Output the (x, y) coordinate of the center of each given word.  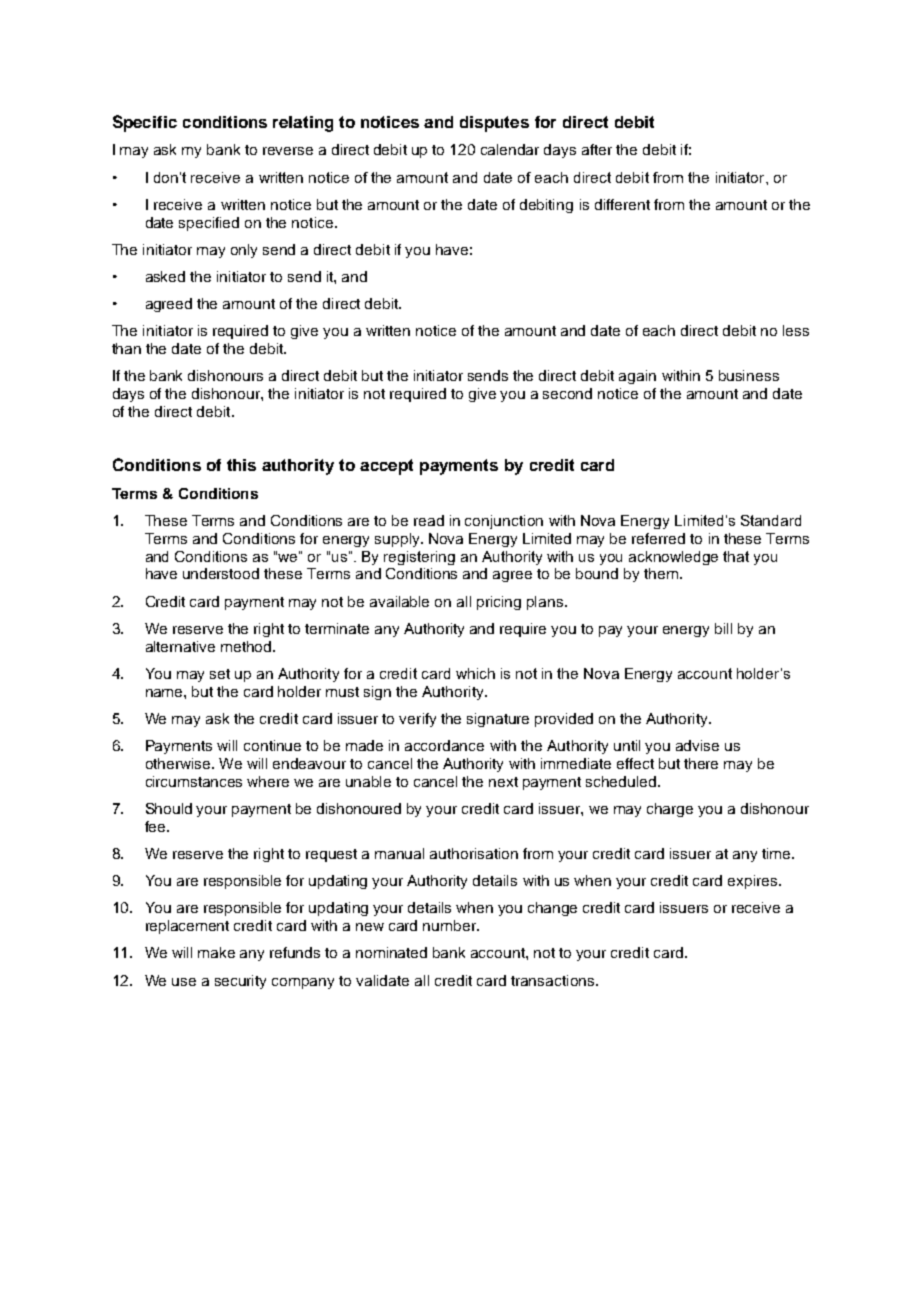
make (216, 952)
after (597, 149)
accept (386, 467)
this (241, 465)
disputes (494, 124)
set (220, 674)
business (749, 375)
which (475, 673)
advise (697, 745)
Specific (145, 123)
